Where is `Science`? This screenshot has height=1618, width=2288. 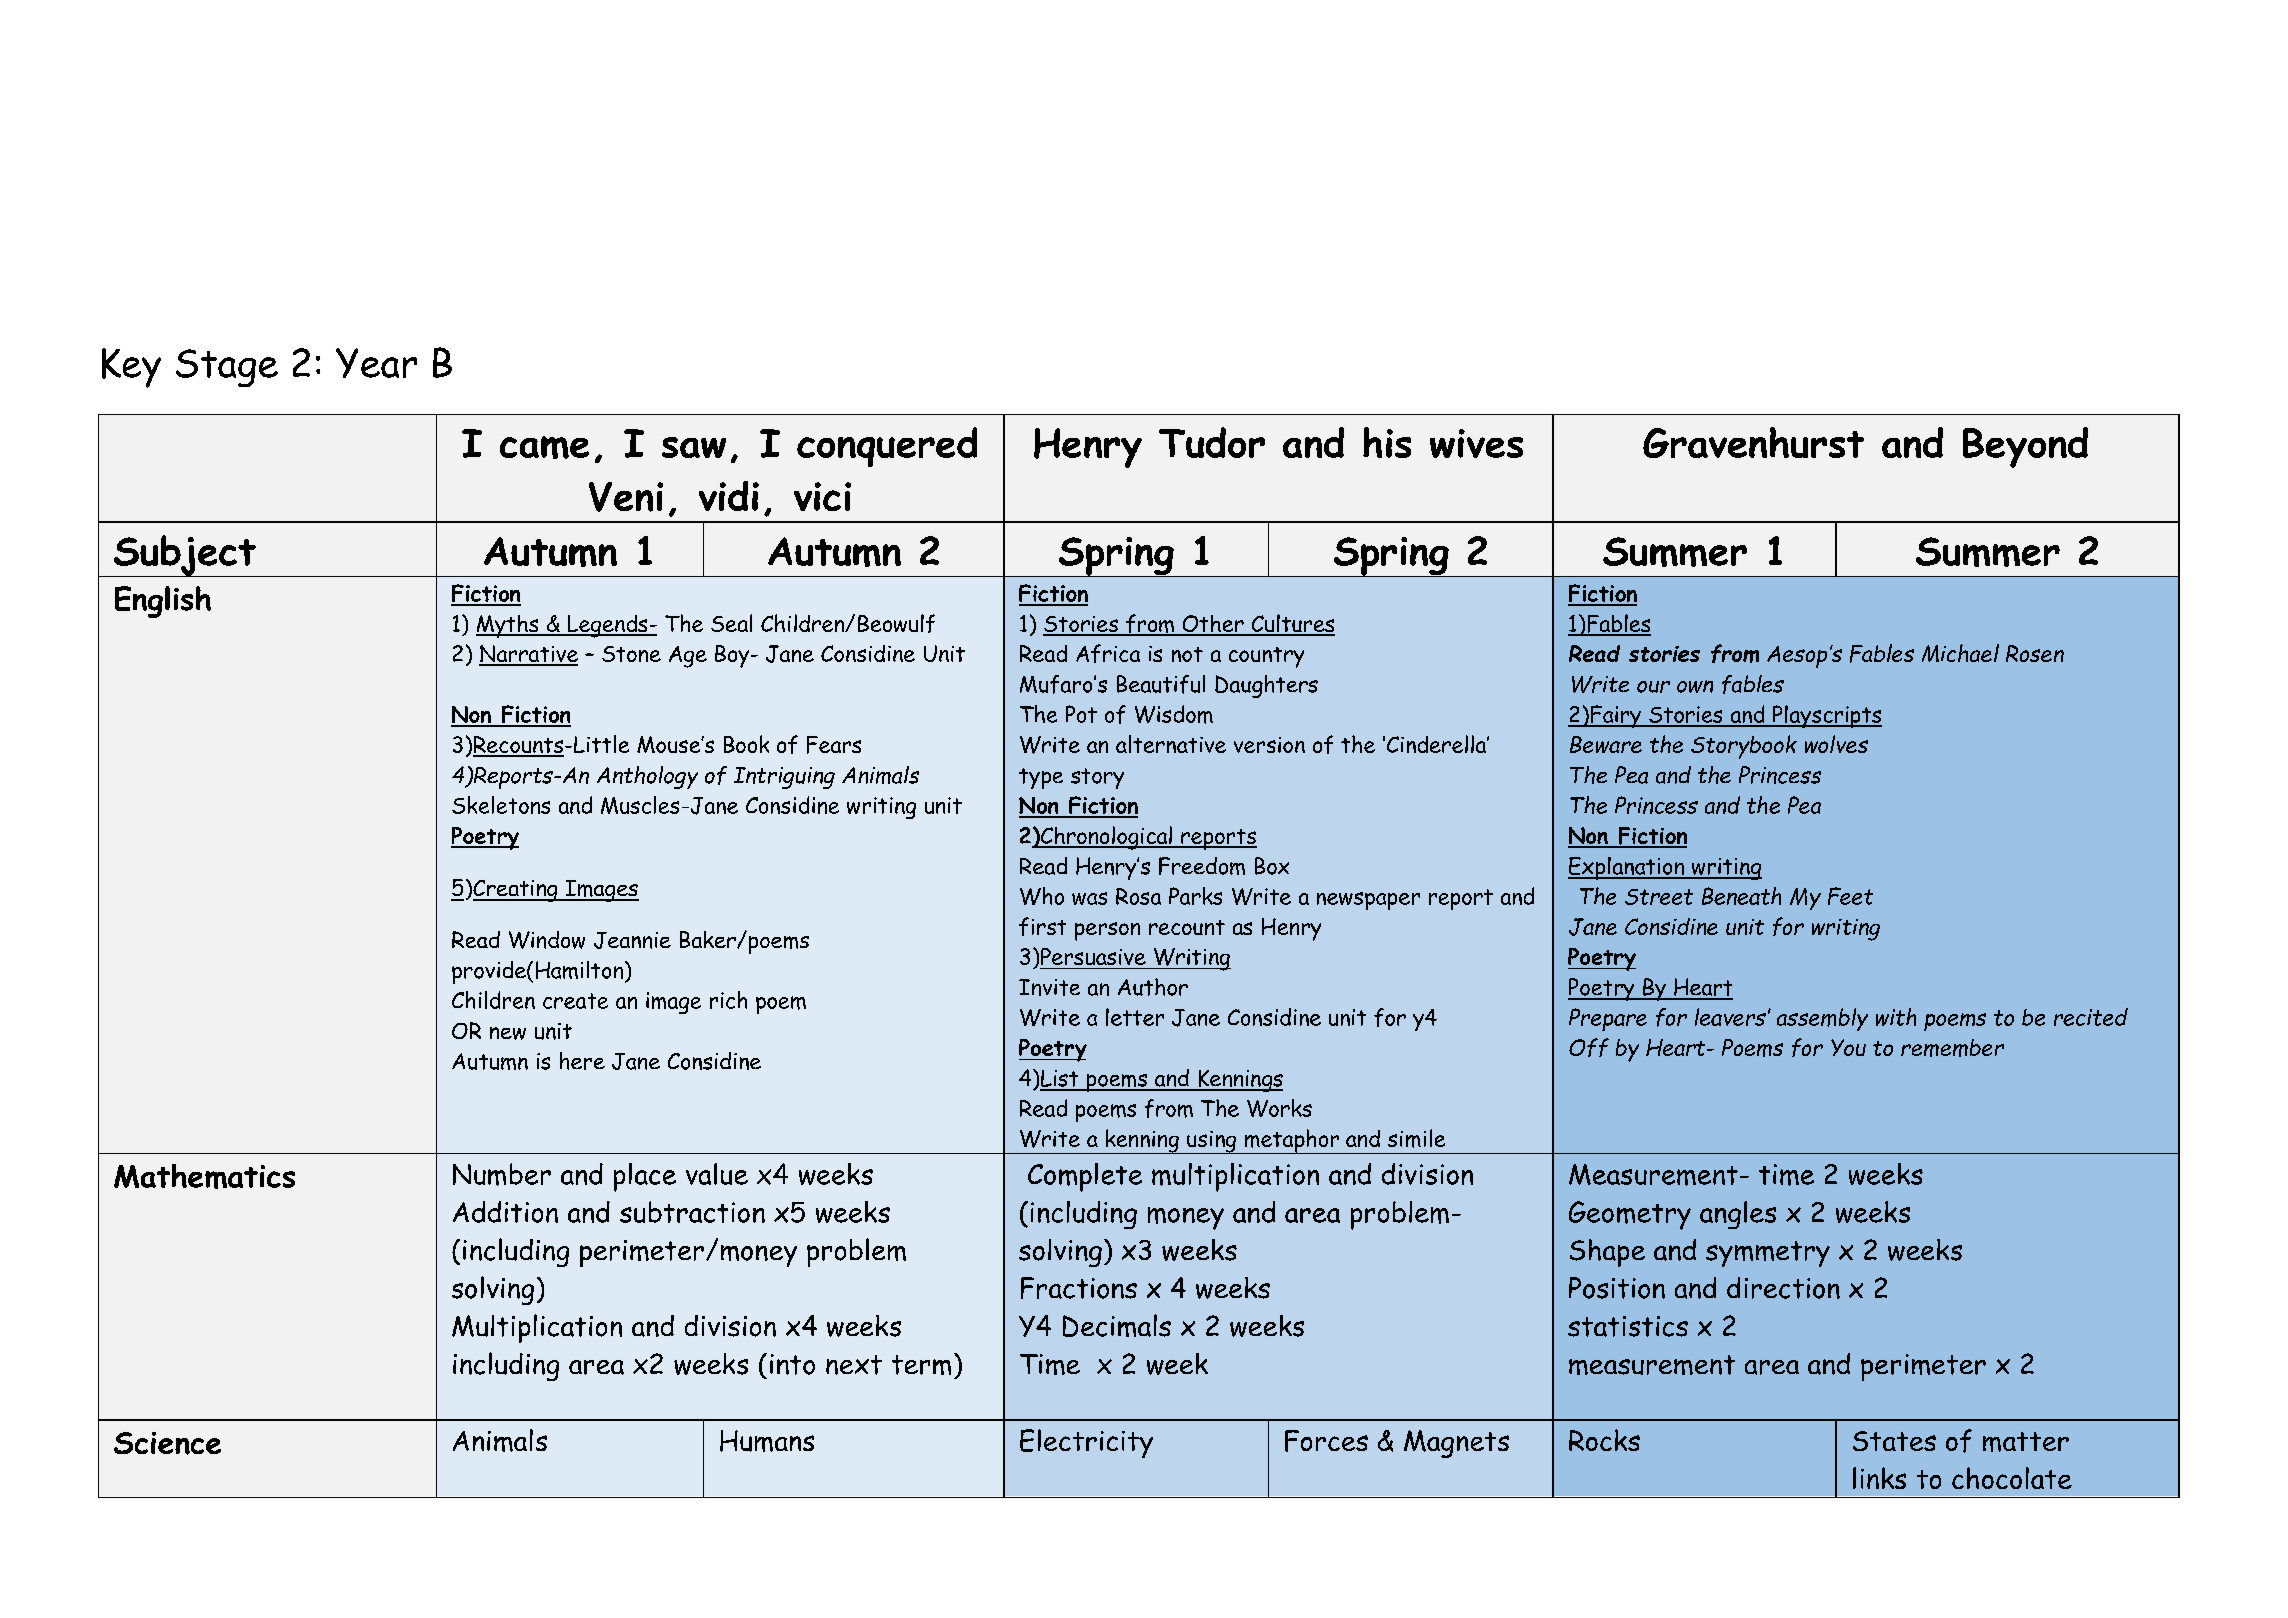
Science is located at coordinates (167, 1443).
